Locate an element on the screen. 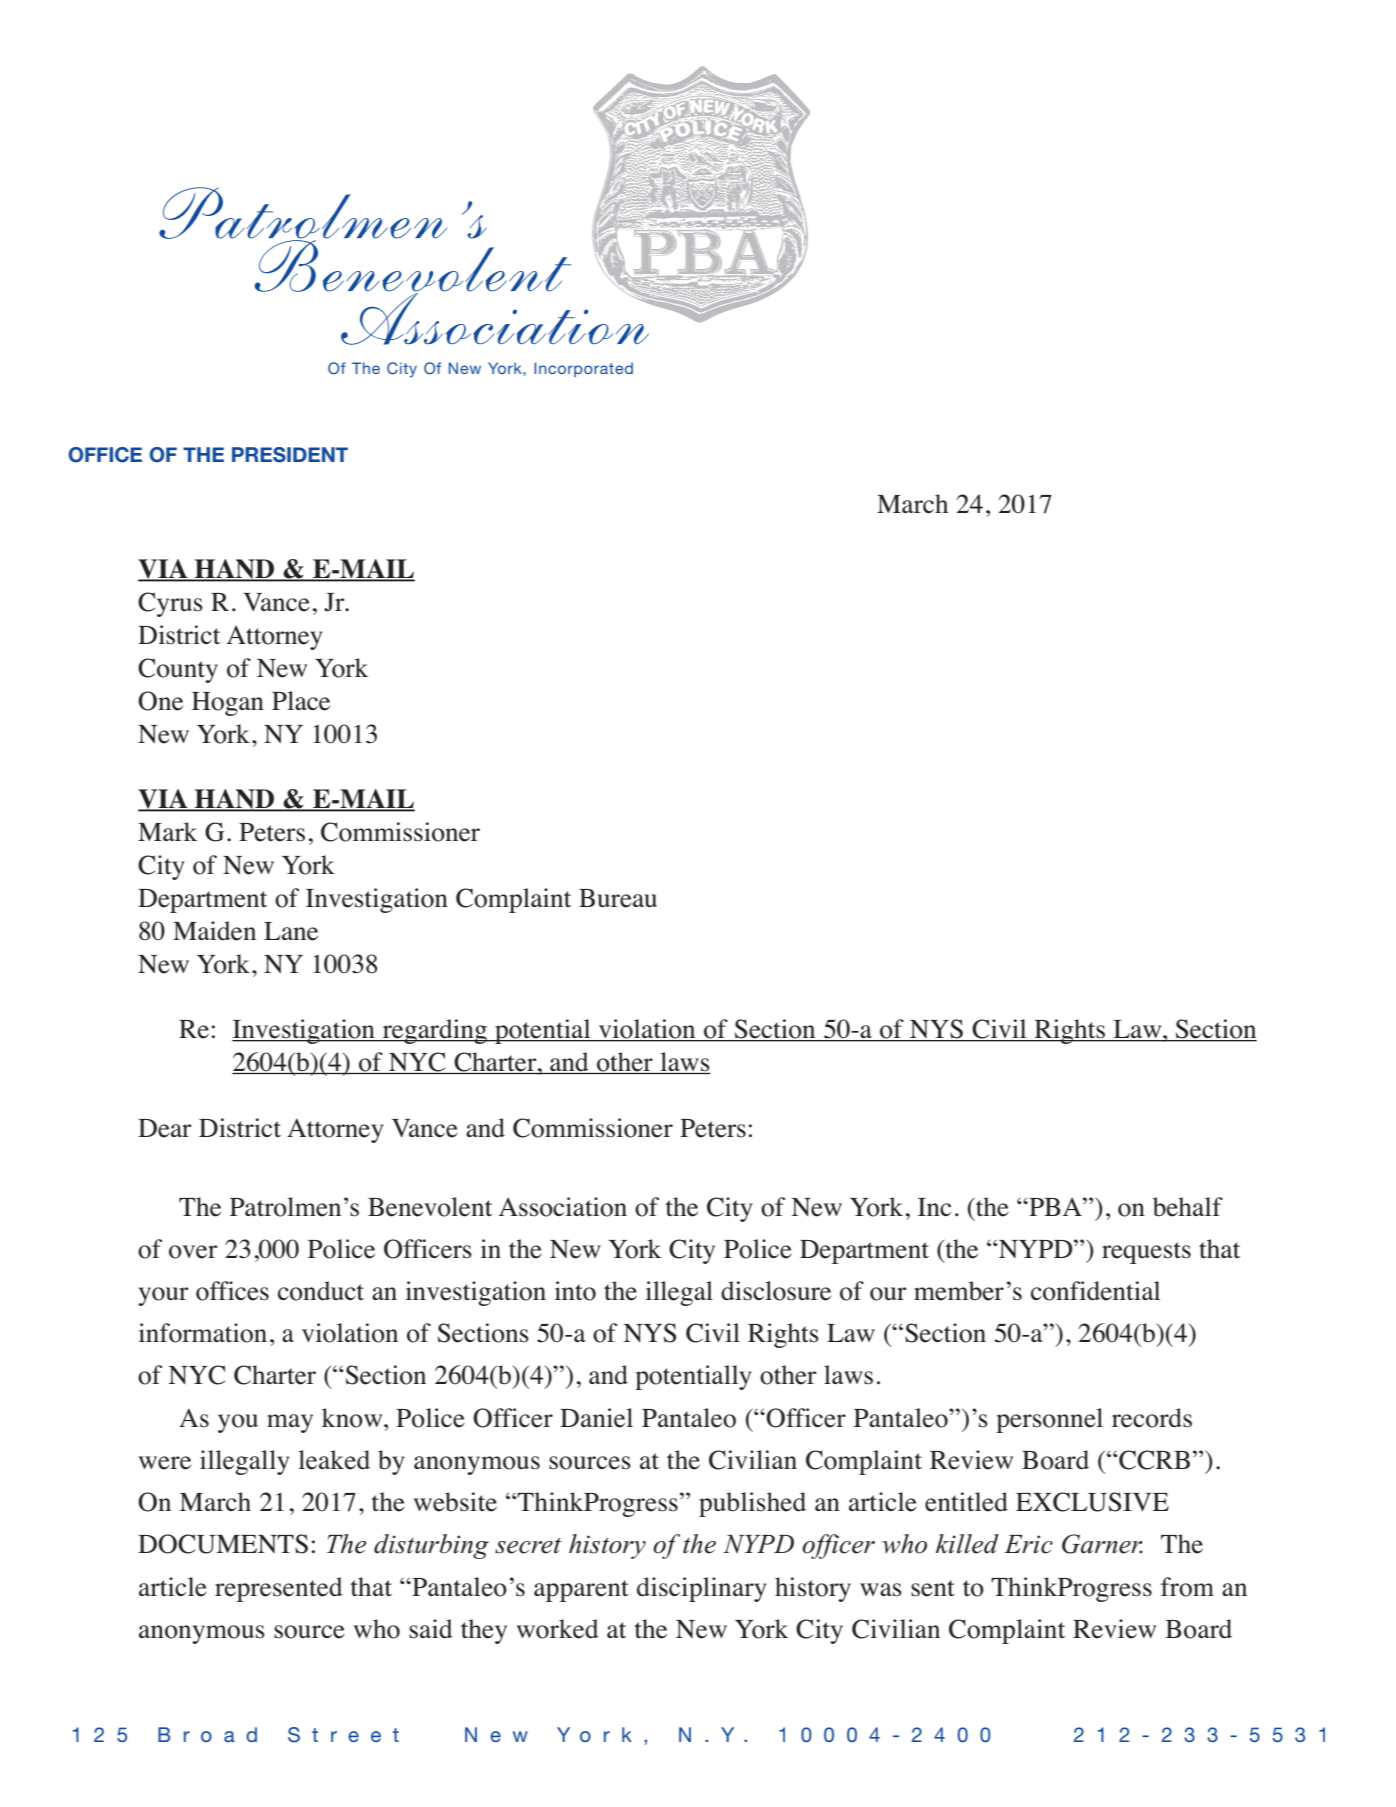 The width and height of the screenshot is (1396, 1807). Lane is located at coordinates (291, 931).
